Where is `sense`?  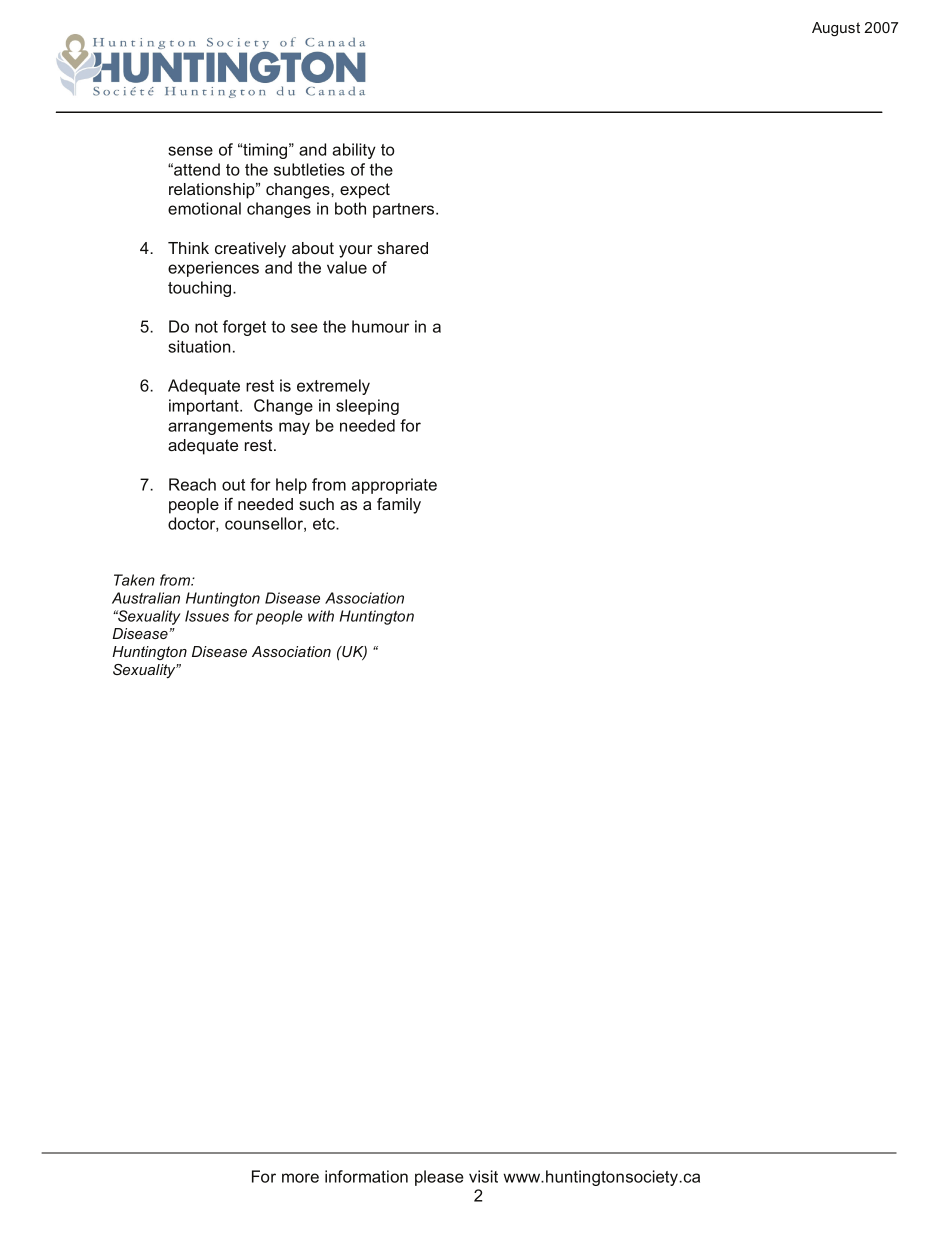 sense is located at coordinates (190, 151).
